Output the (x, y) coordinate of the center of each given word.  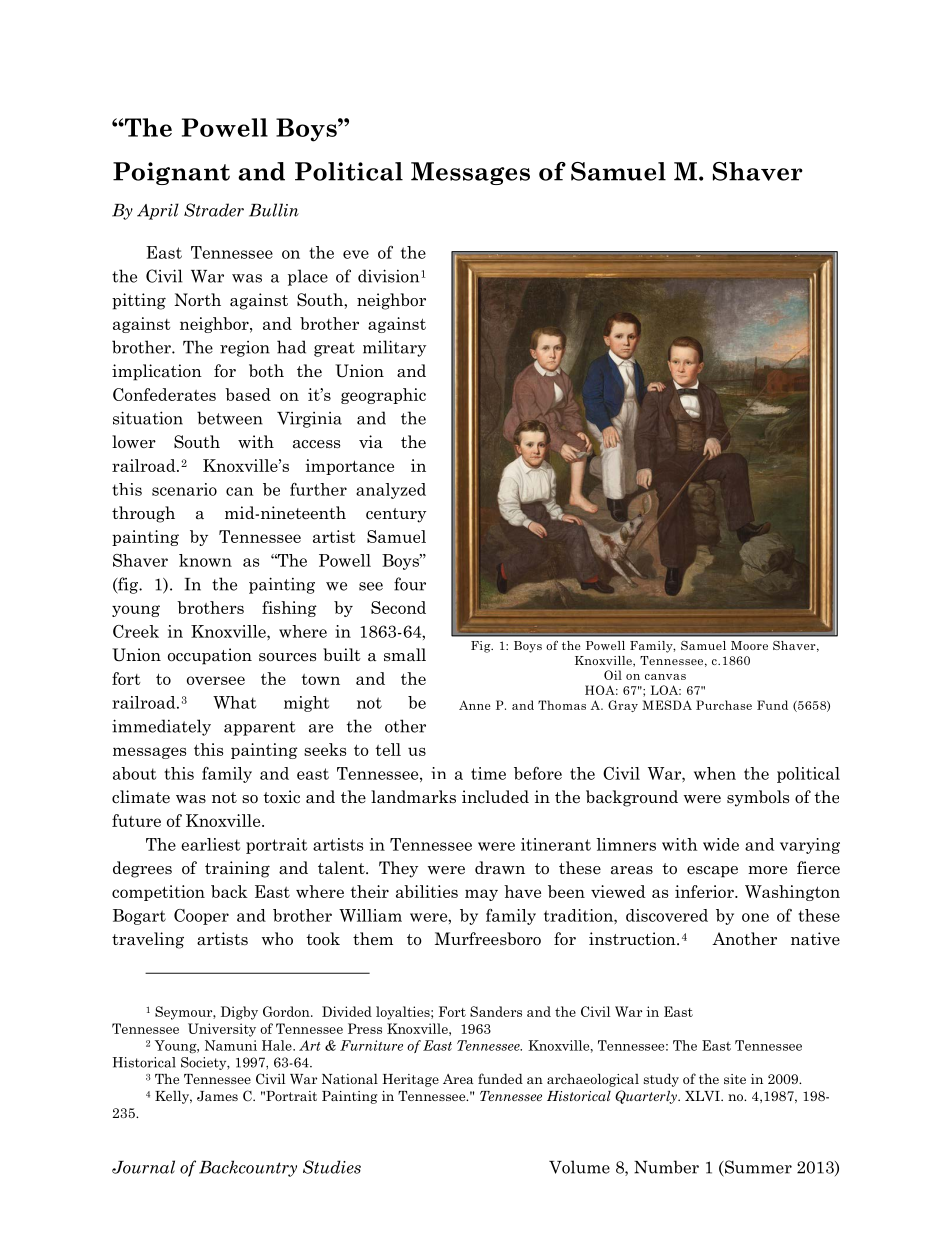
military (394, 348)
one (755, 917)
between (230, 418)
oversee (216, 680)
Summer (757, 1167)
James (217, 1096)
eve (356, 254)
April (158, 211)
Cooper (201, 917)
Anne (475, 705)
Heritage (411, 1080)
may (481, 895)
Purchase (724, 705)
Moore (749, 645)
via (371, 442)
